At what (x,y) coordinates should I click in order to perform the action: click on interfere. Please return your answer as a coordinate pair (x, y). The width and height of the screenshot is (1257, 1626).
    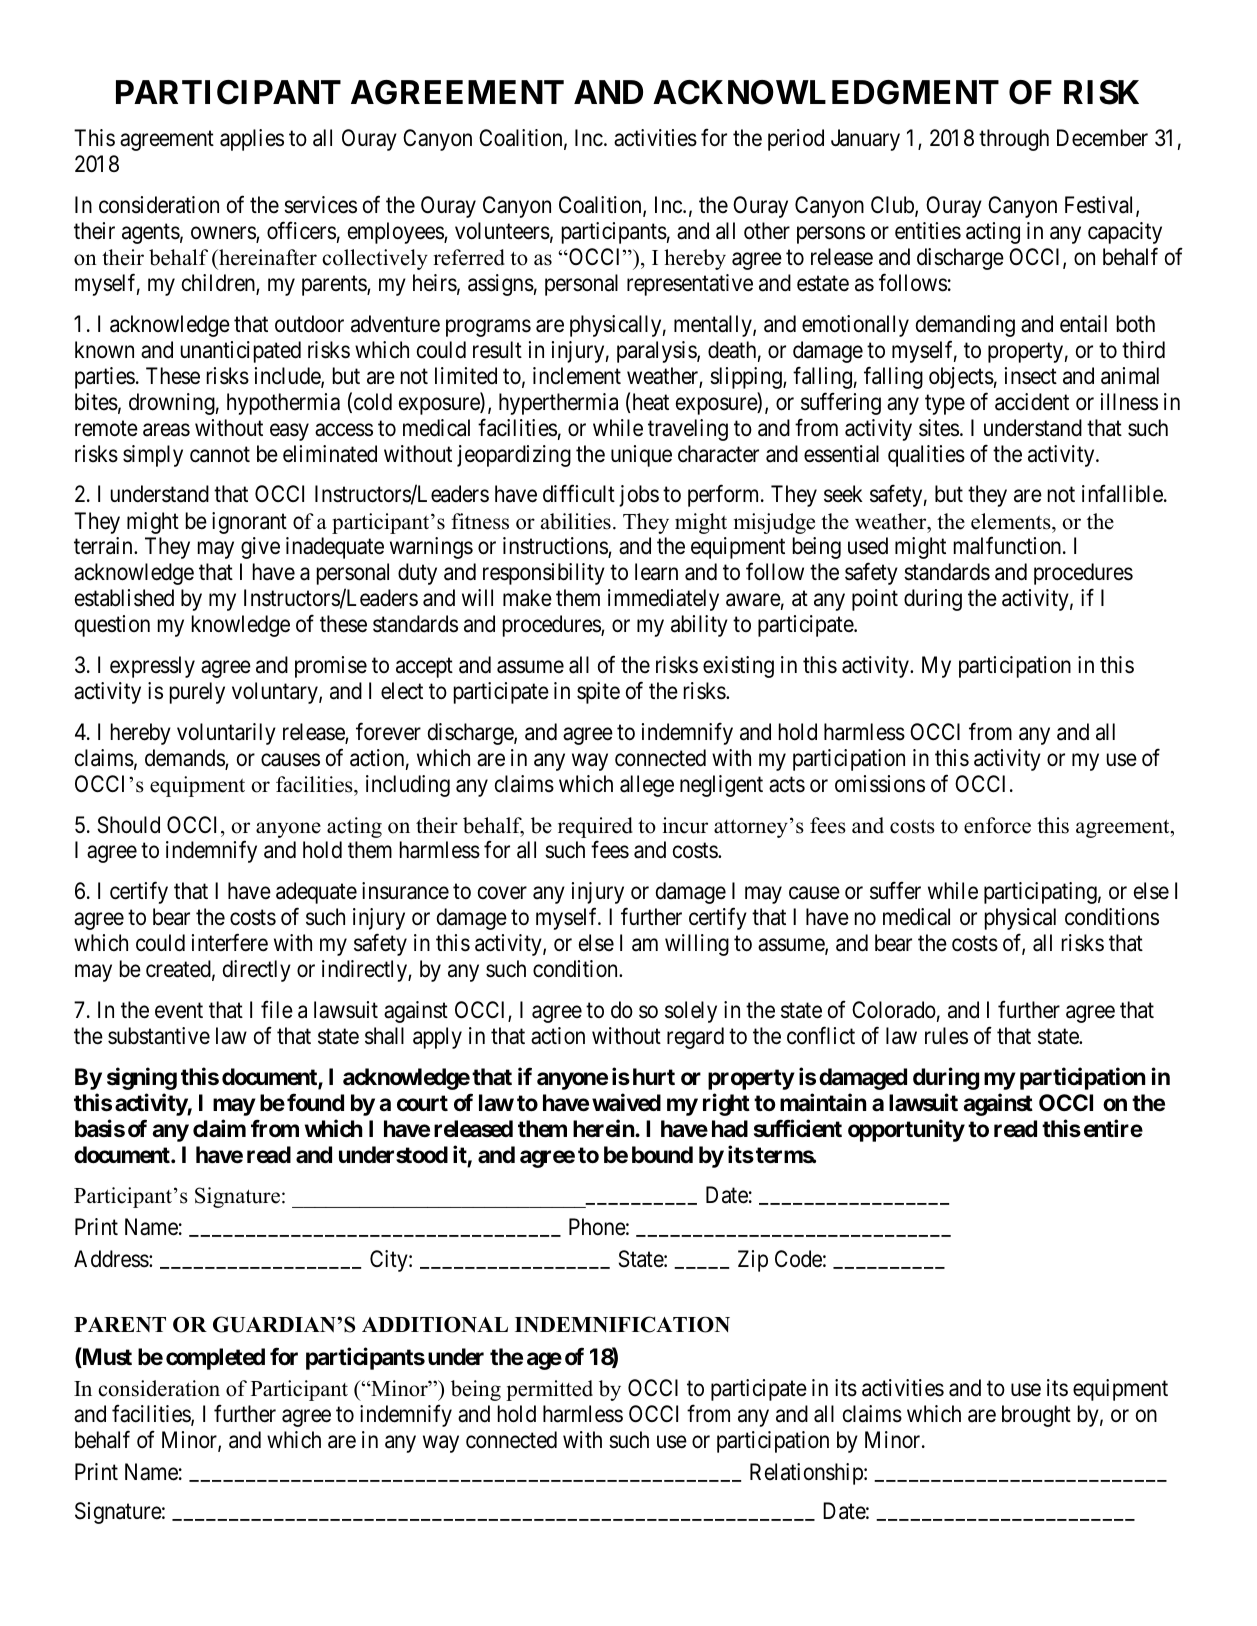
    Looking at the image, I should click on (230, 943).
